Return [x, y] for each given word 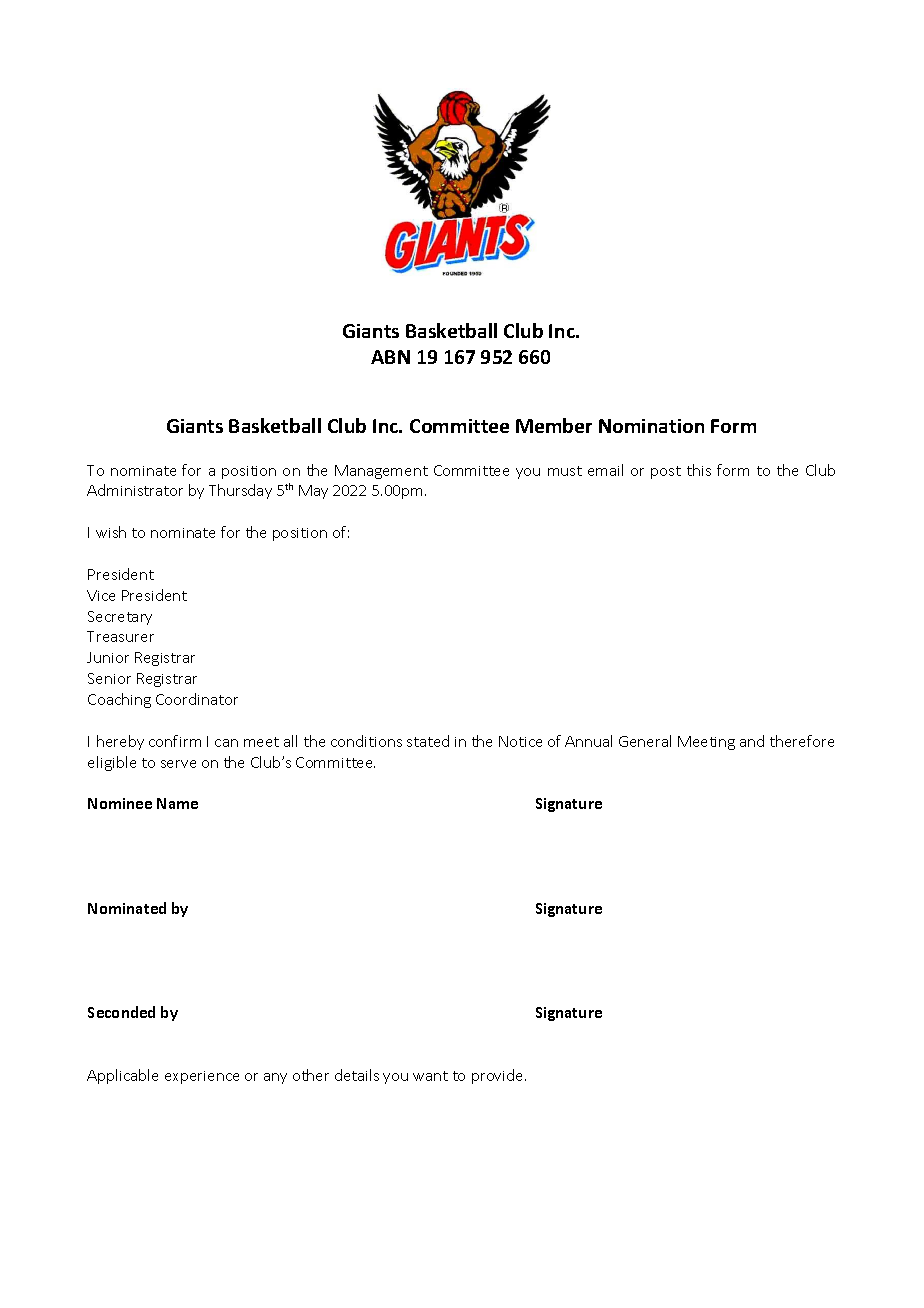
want [430, 1076]
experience [202, 1077]
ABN [390, 357]
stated [428, 741]
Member [554, 425]
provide [499, 1076]
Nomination [651, 426]
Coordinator [197, 699]
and [752, 741]
